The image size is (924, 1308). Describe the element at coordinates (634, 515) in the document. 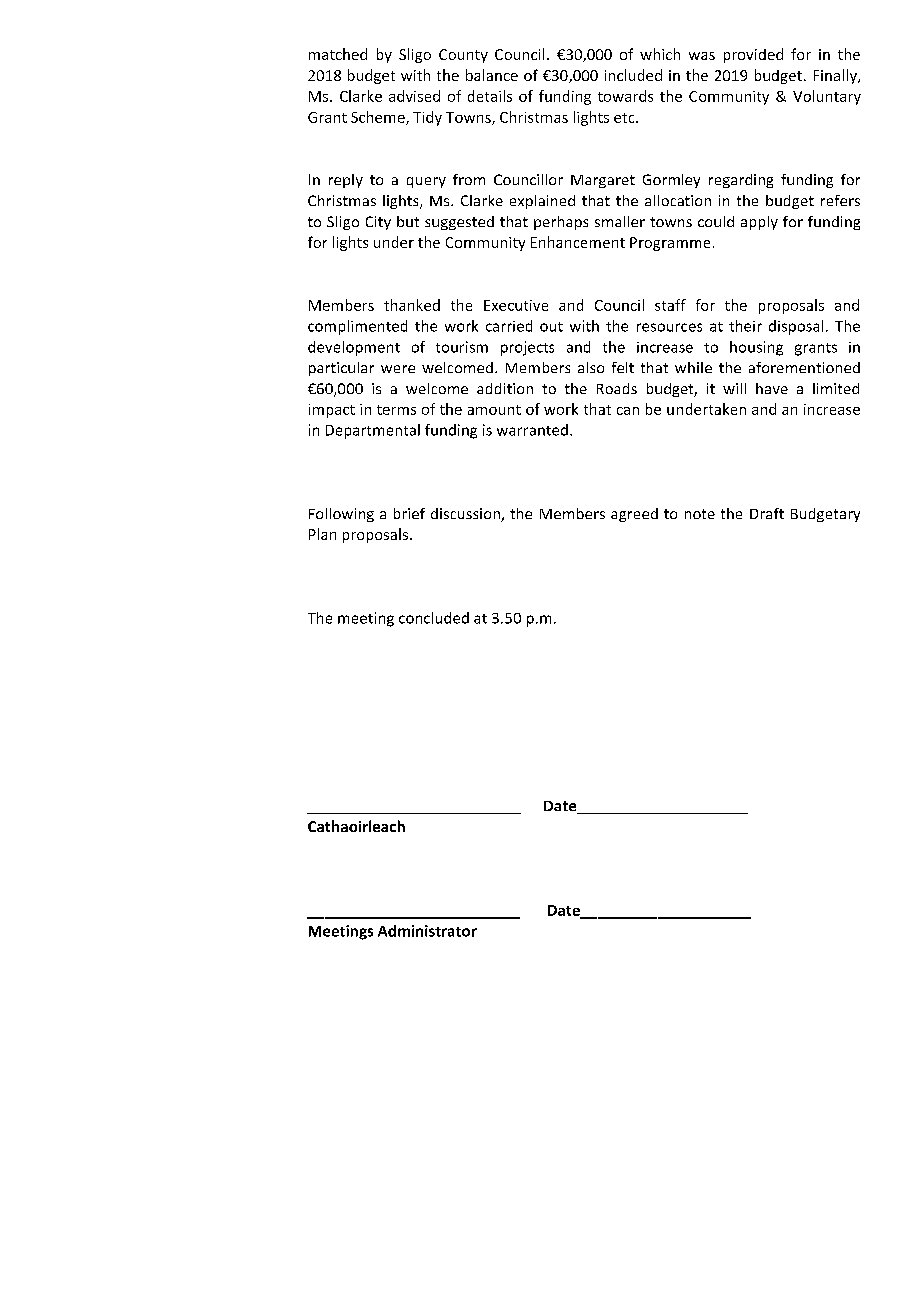

I see `agreed` at that location.
